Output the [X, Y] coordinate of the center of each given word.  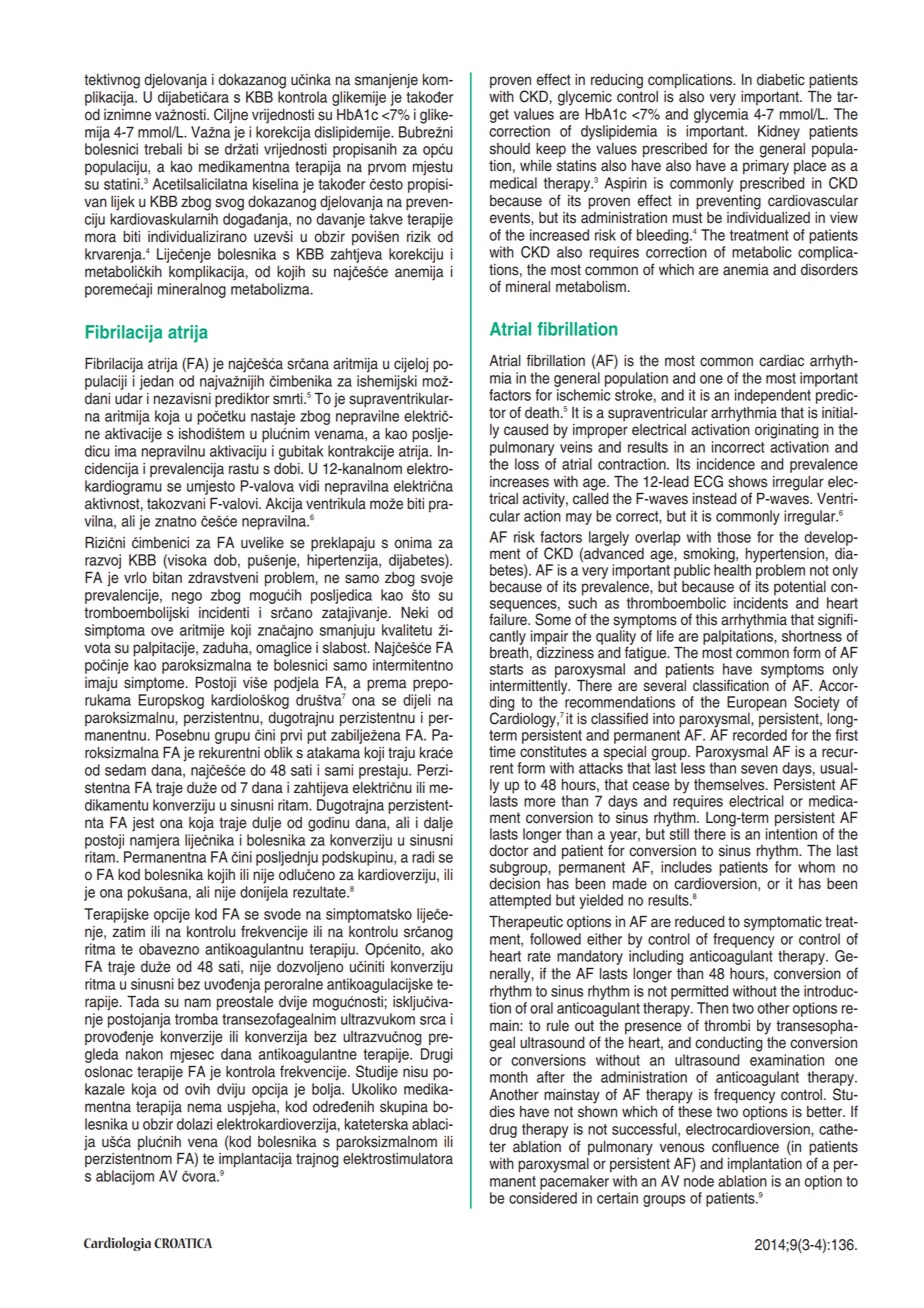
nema [205, 1108]
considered [543, 1198]
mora [100, 238]
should [510, 149]
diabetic [781, 80]
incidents [761, 603]
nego [187, 598]
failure [509, 618]
